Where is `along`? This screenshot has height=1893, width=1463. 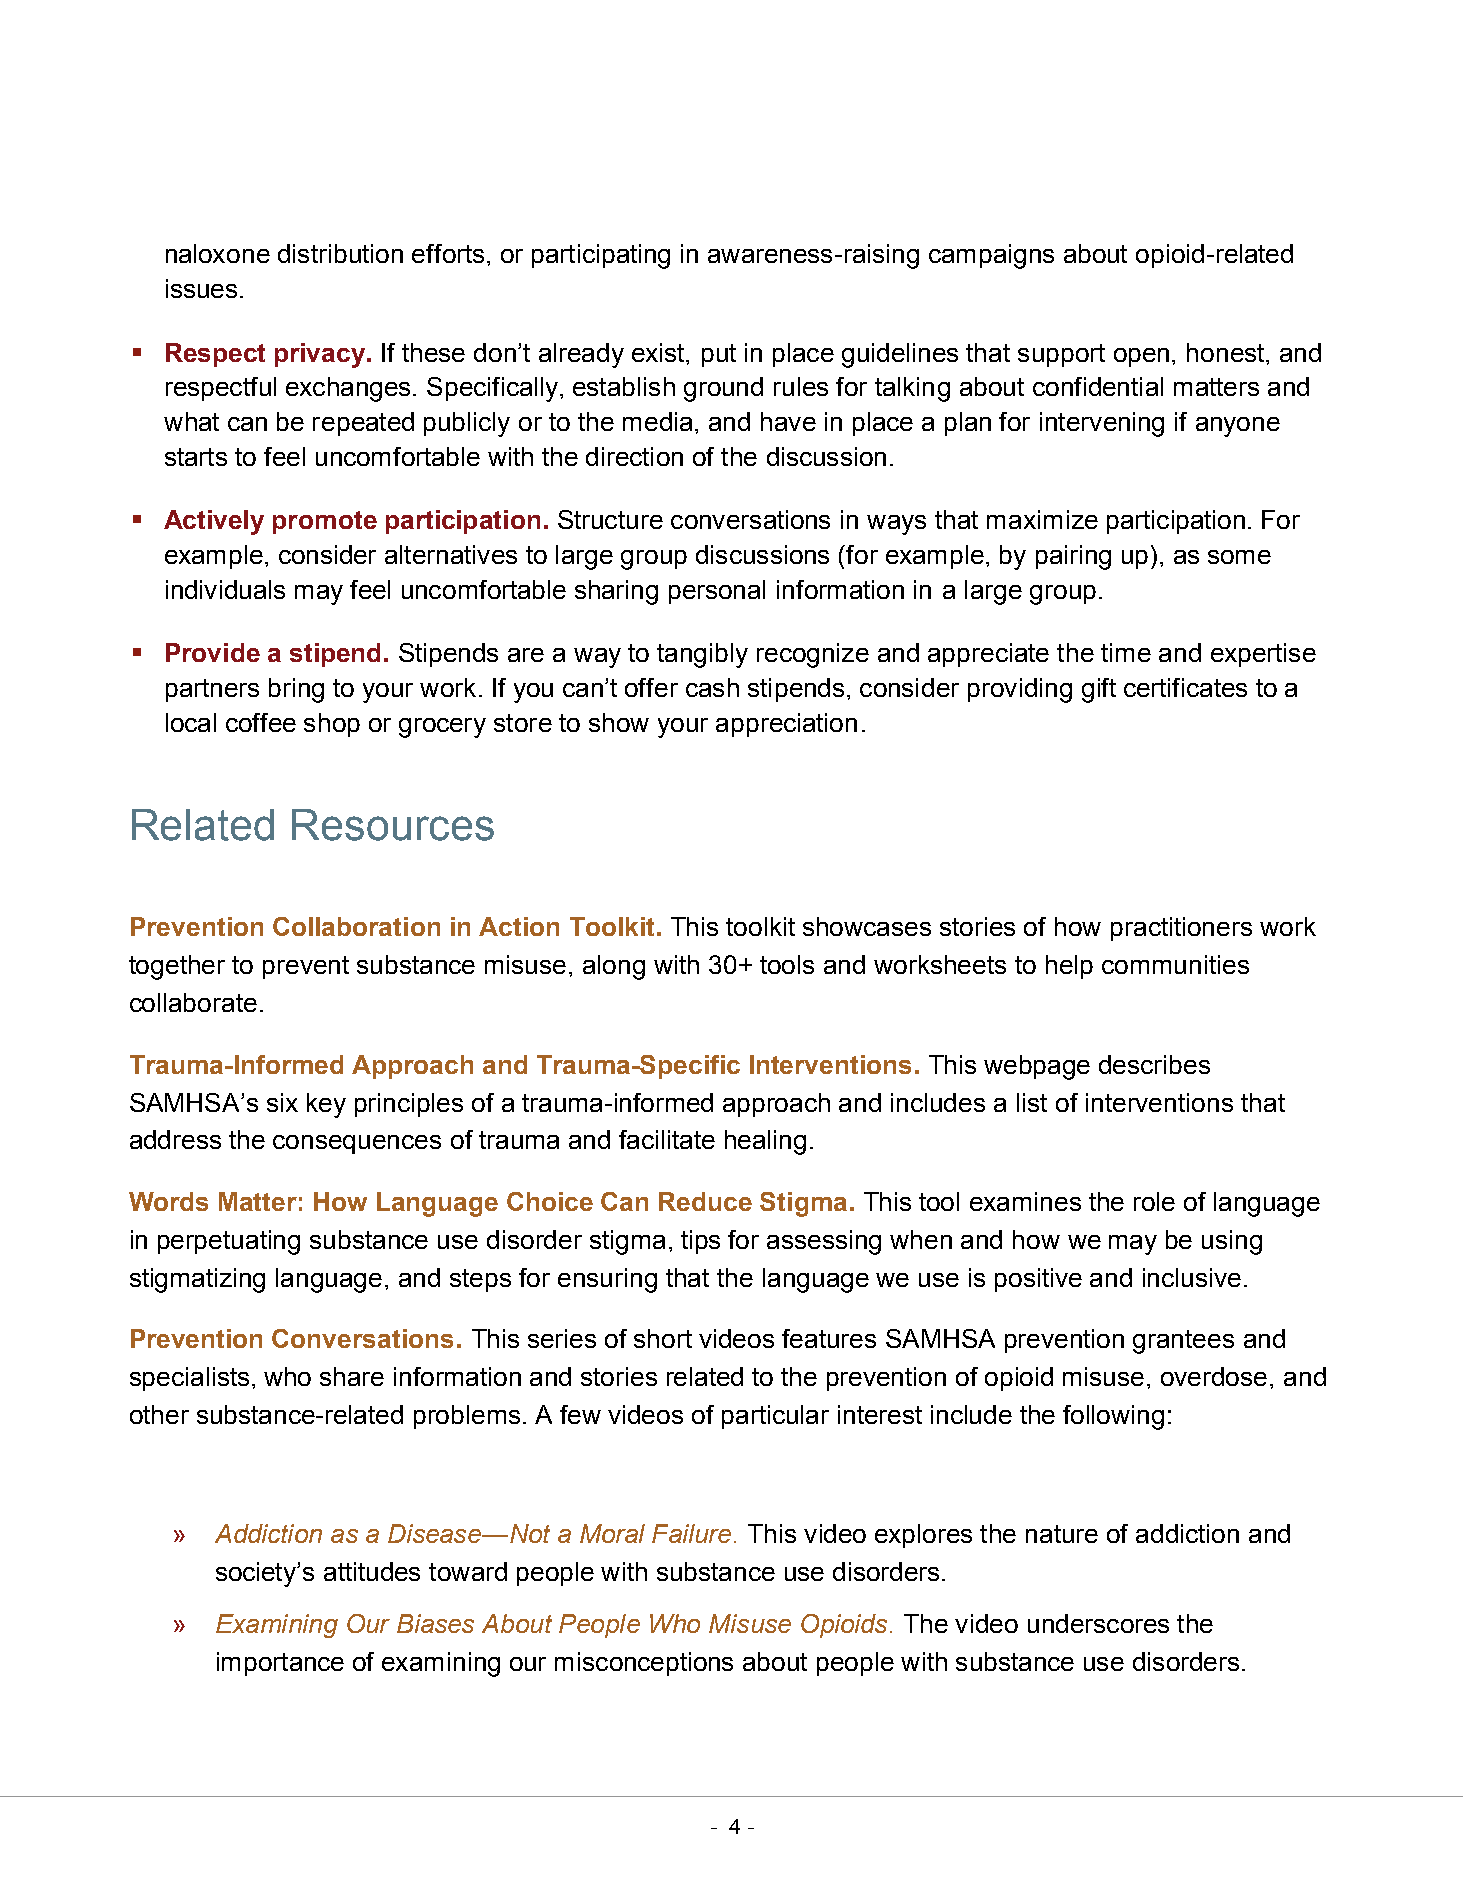
along is located at coordinates (614, 967).
